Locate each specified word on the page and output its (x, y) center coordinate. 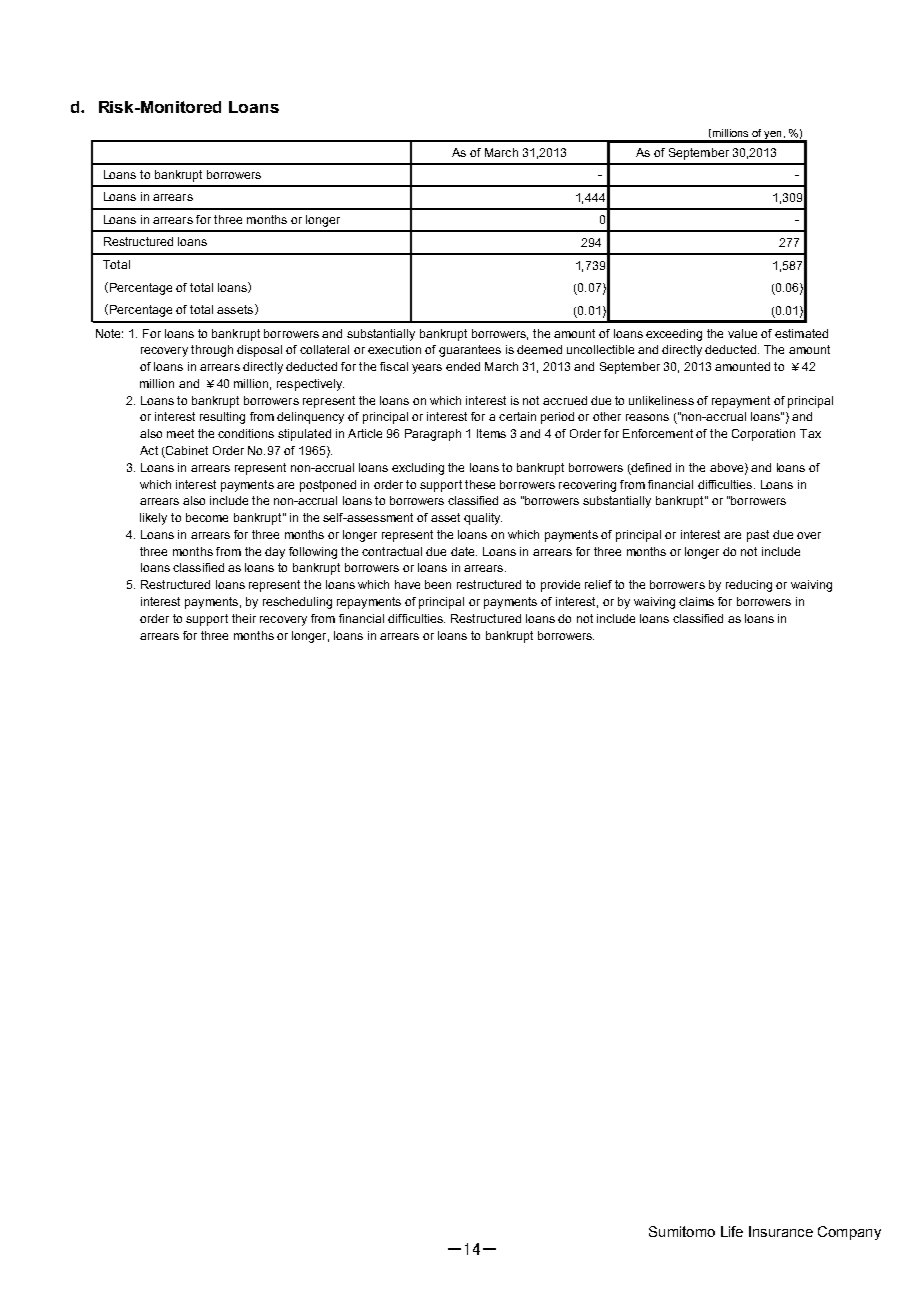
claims (696, 601)
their (244, 618)
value (742, 333)
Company (849, 1233)
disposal (259, 351)
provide (560, 586)
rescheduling (297, 603)
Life (732, 1231)
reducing (749, 586)
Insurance (781, 1231)
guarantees (470, 351)
